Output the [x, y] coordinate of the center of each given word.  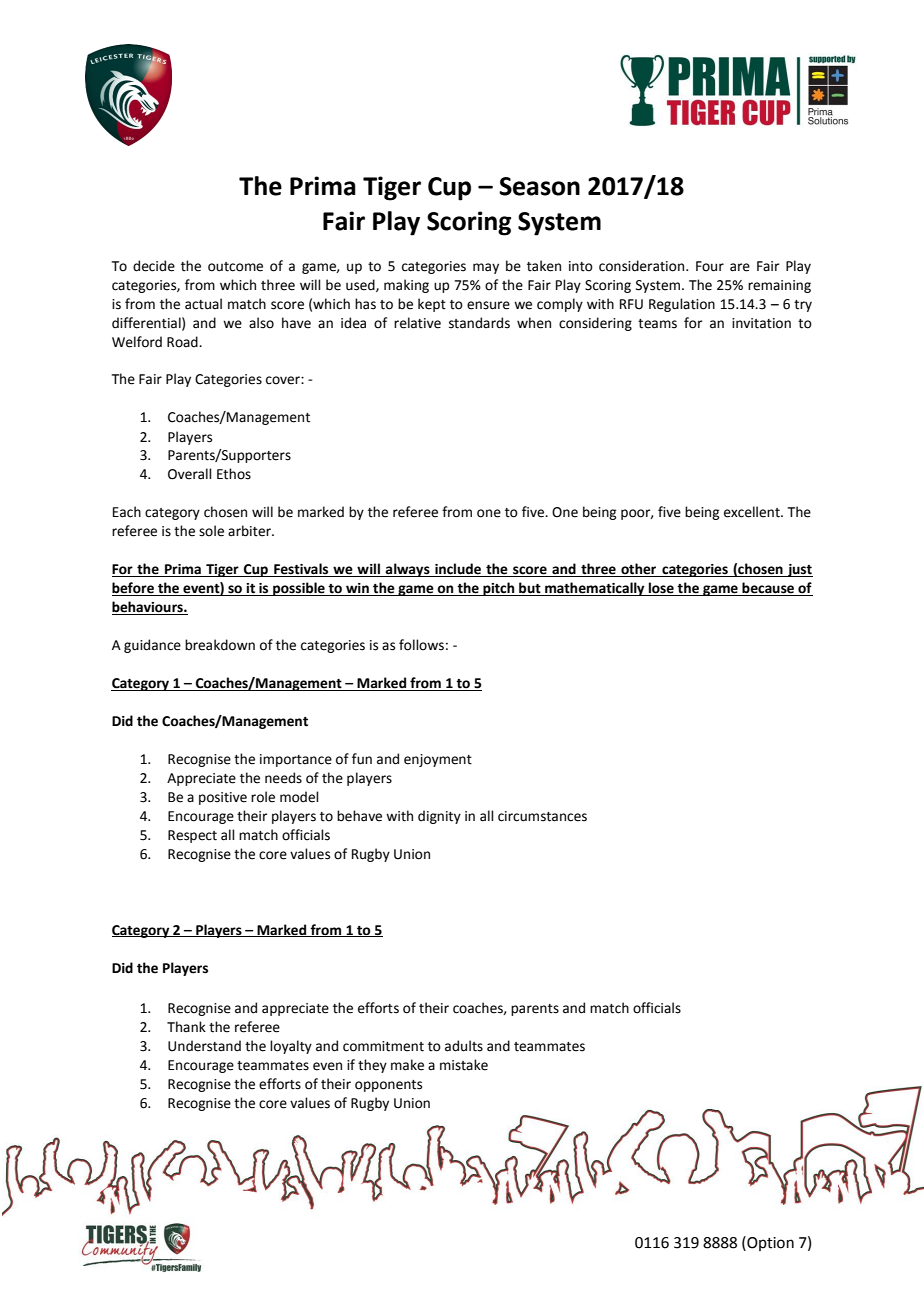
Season [539, 186]
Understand [204, 1046]
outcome [235, 267]
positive [223, 798]
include [458, 570]
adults [464, 1046]
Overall [190, 474]
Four [710, 266]
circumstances [542, 816]
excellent [753, 512]
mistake [464, 1065]
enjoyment [438, 760]
